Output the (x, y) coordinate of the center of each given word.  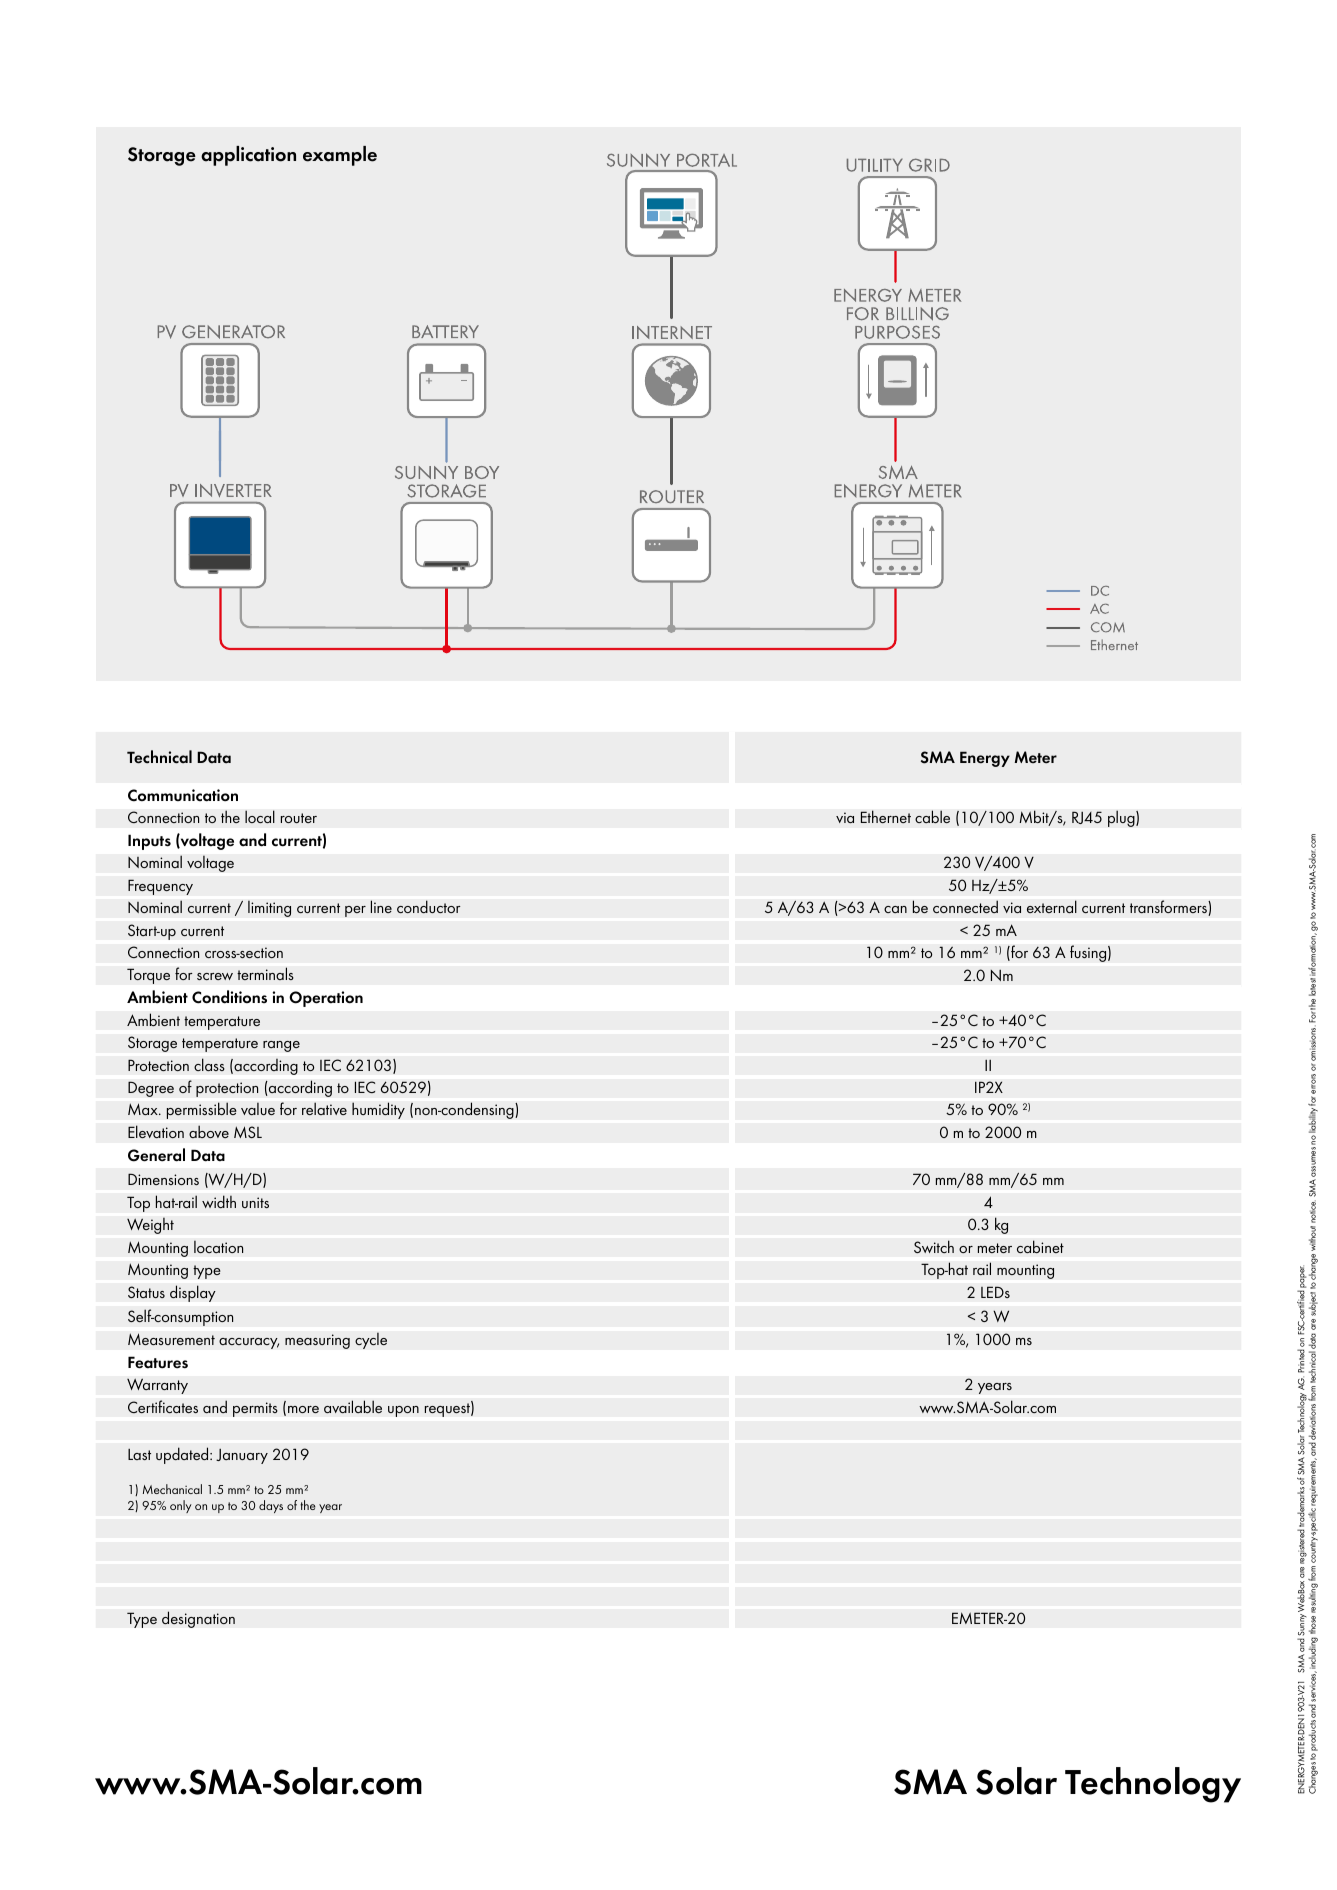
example (340, 156)
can (895, 909)
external (1052, 907)
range (281, 1046)
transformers (1169, 908)
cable (932, 817)
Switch (934, 1247)
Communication (183, 795)
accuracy (249, 1343)
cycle (371, 1340)
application (248, 156)
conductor (429, 907)
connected (965, 907)
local (260, 817)
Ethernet (885, 817)
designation (198, 1619)
